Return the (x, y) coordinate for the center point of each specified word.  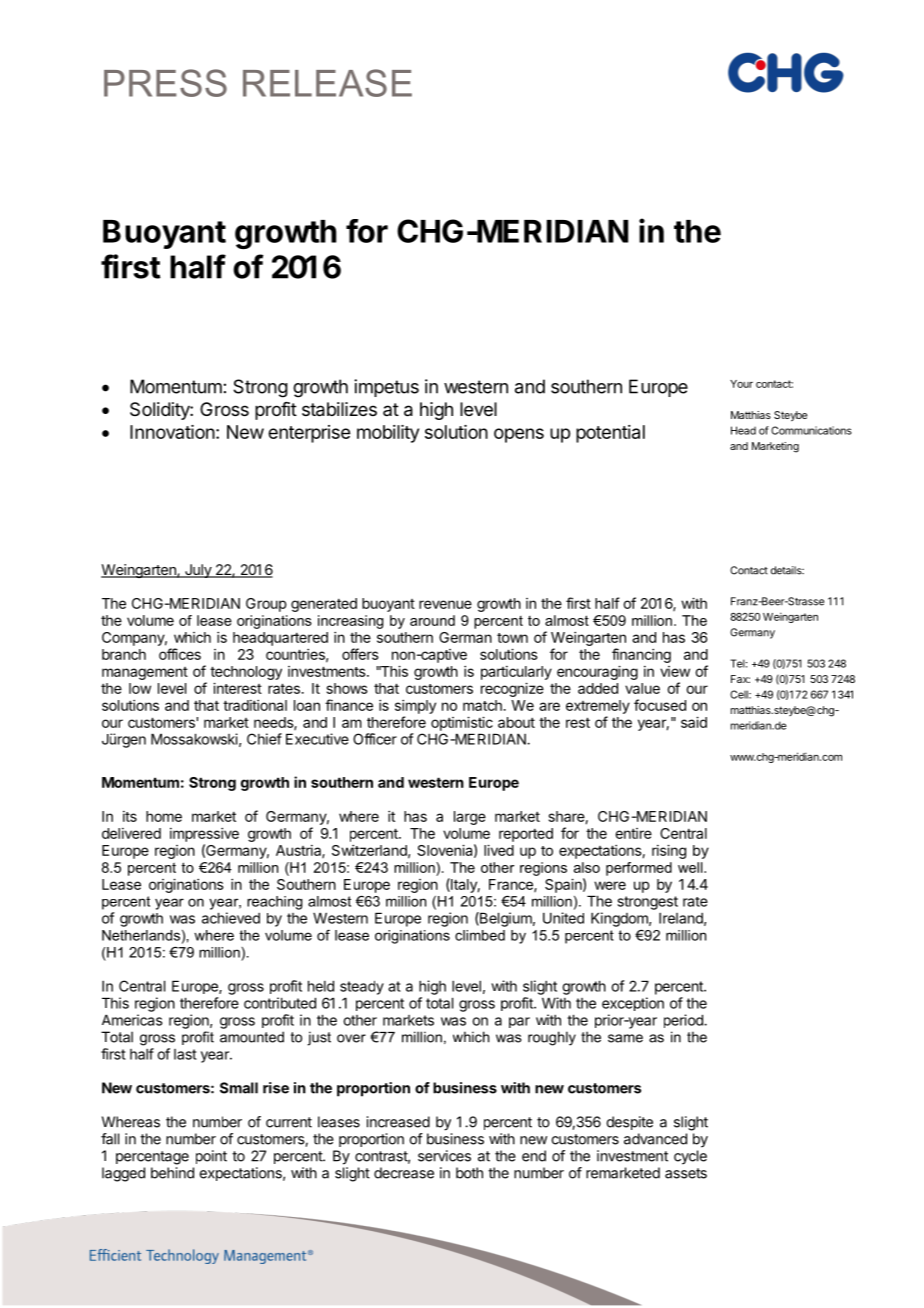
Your (741, 384)
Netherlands (141, 935)
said (694, 722)
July (198, 571)
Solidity (160, 411)
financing (641, 655)
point (211, 1157)
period (684, 1021)
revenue (445, 604)
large (470, 818)
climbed (480, 935)
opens (519, 435)
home (164, 816)
